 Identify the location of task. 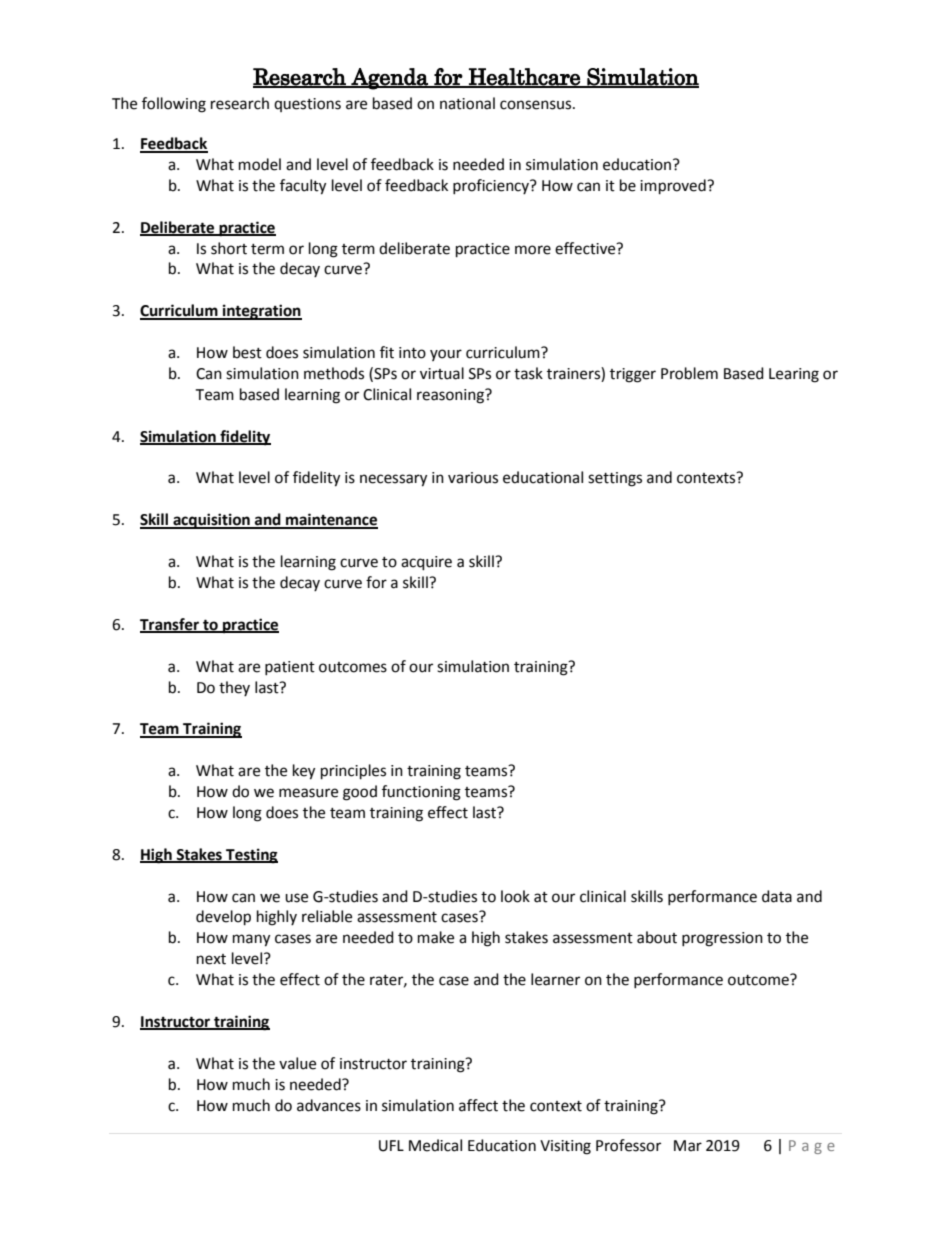
(528, 373).
